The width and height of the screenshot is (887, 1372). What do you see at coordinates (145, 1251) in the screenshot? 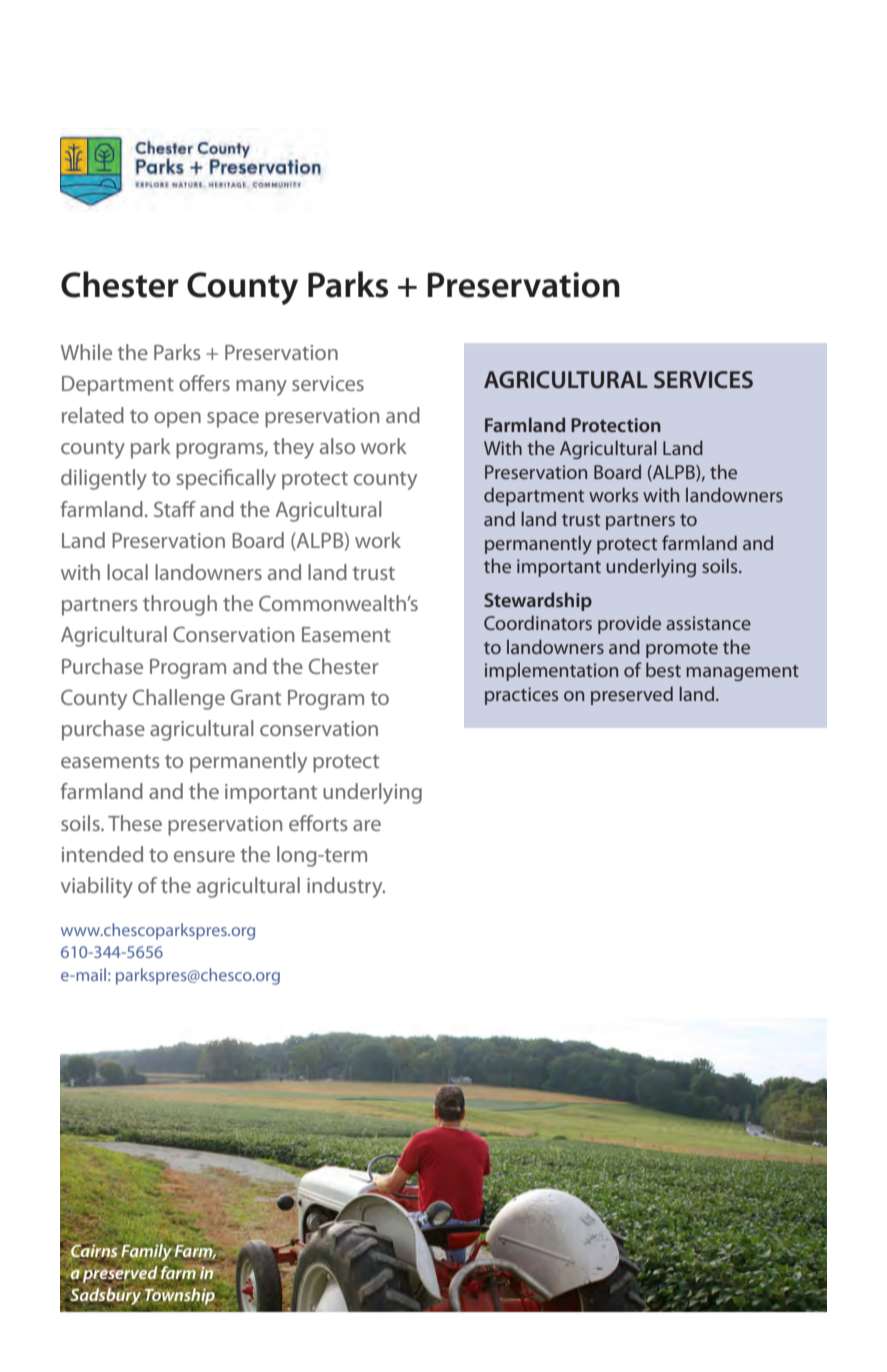
I see `Family` at bounding box center [145, 1251].
